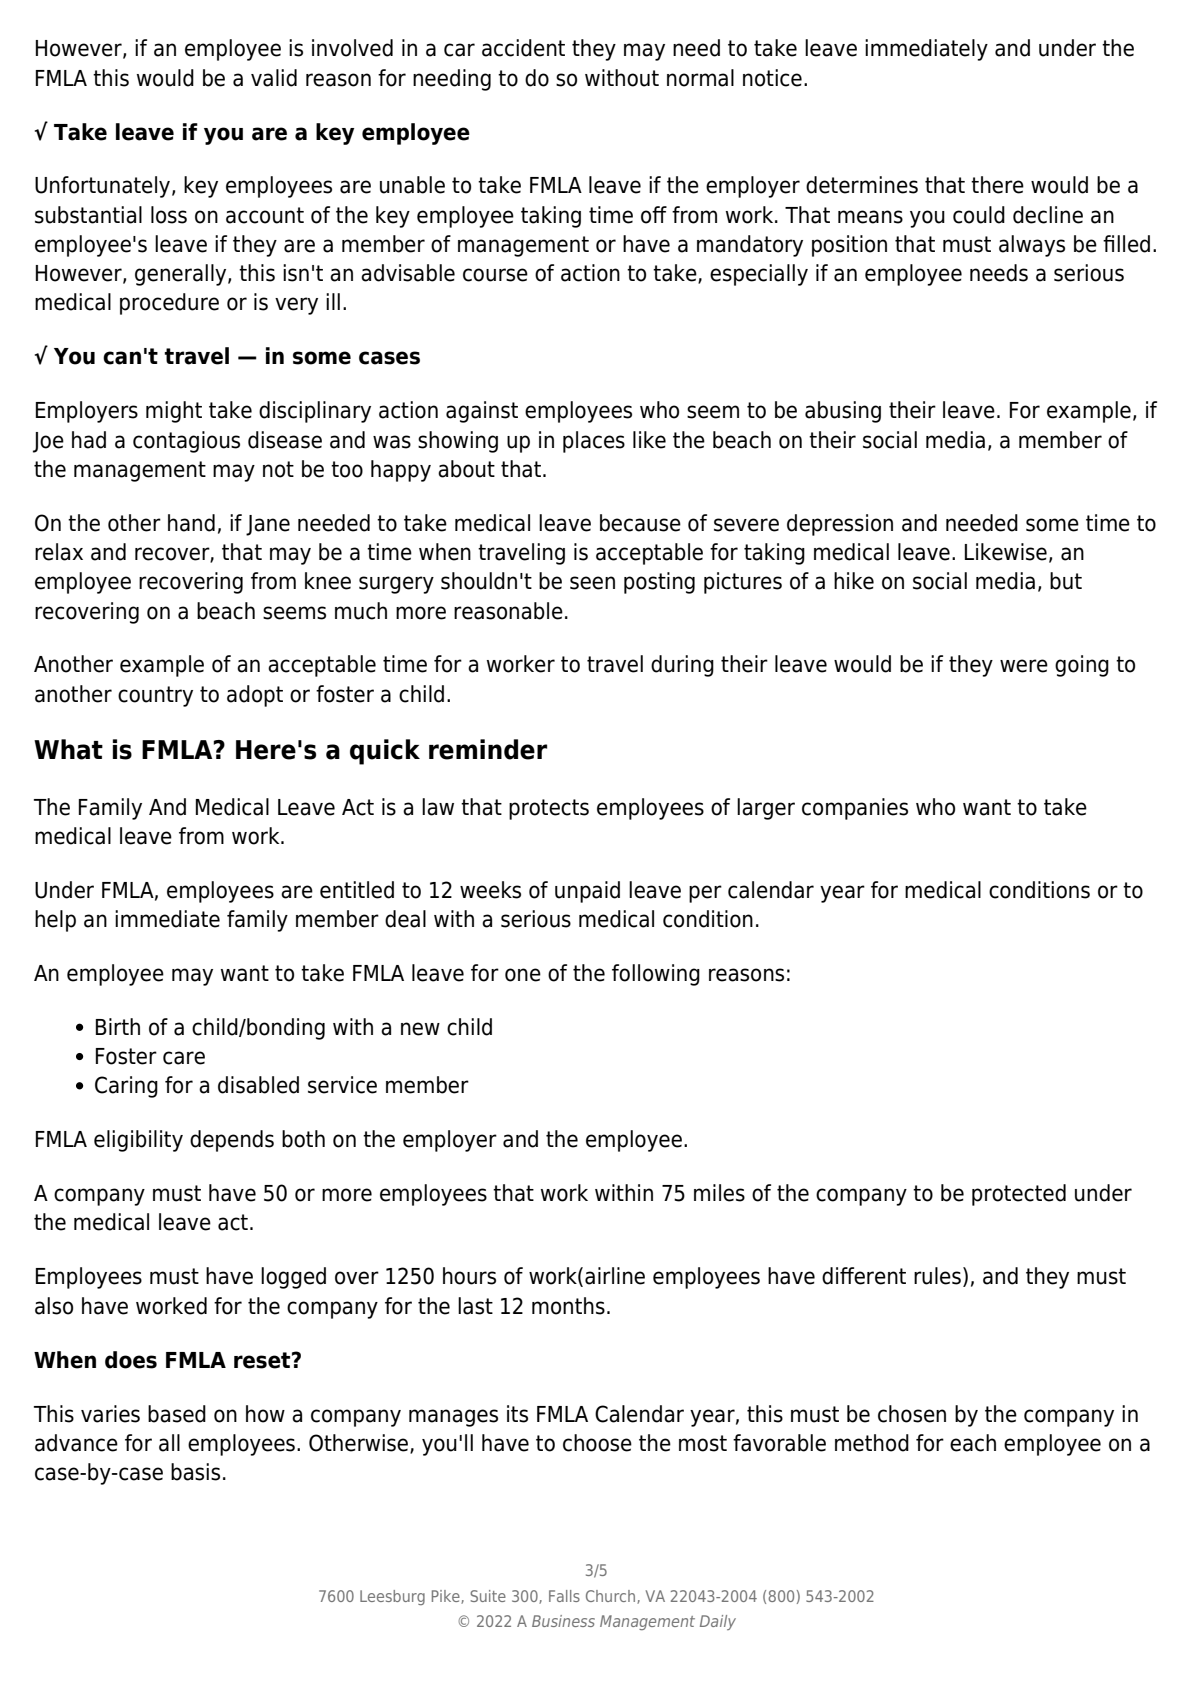 The image size is (1193, 1687). What do you see at coordinates (184, 1058) in the screenshot?
I see `care` at bounding box center [184, 1058].
